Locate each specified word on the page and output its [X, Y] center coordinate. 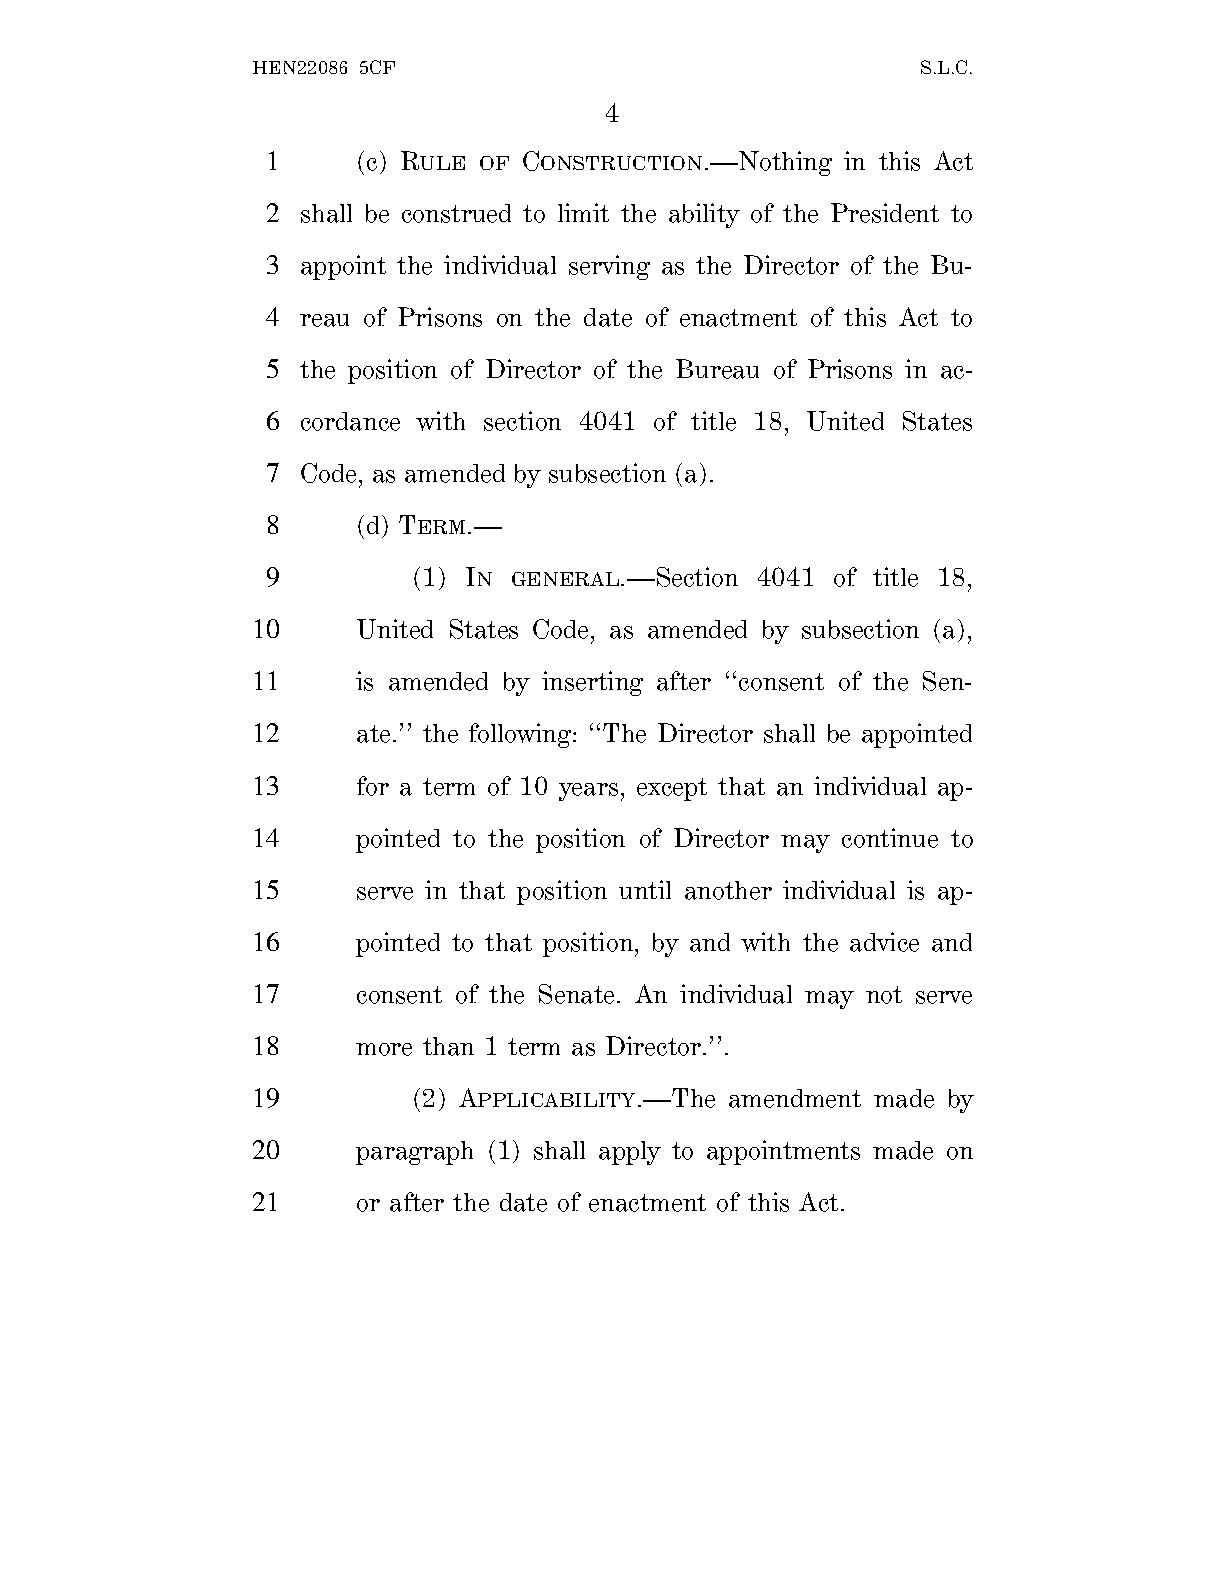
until [645, 889]
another [728, 890]
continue [890, 838]
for [373, 786]
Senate [576, 994]
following [521, 735]
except [672, 789]
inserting [592, 683]
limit [583, 212]
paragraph [414, 1153]
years [588, 792]
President [885, 213]
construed [456, 213]
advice [884, 942]
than [448, 1046]
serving [609, 267]
